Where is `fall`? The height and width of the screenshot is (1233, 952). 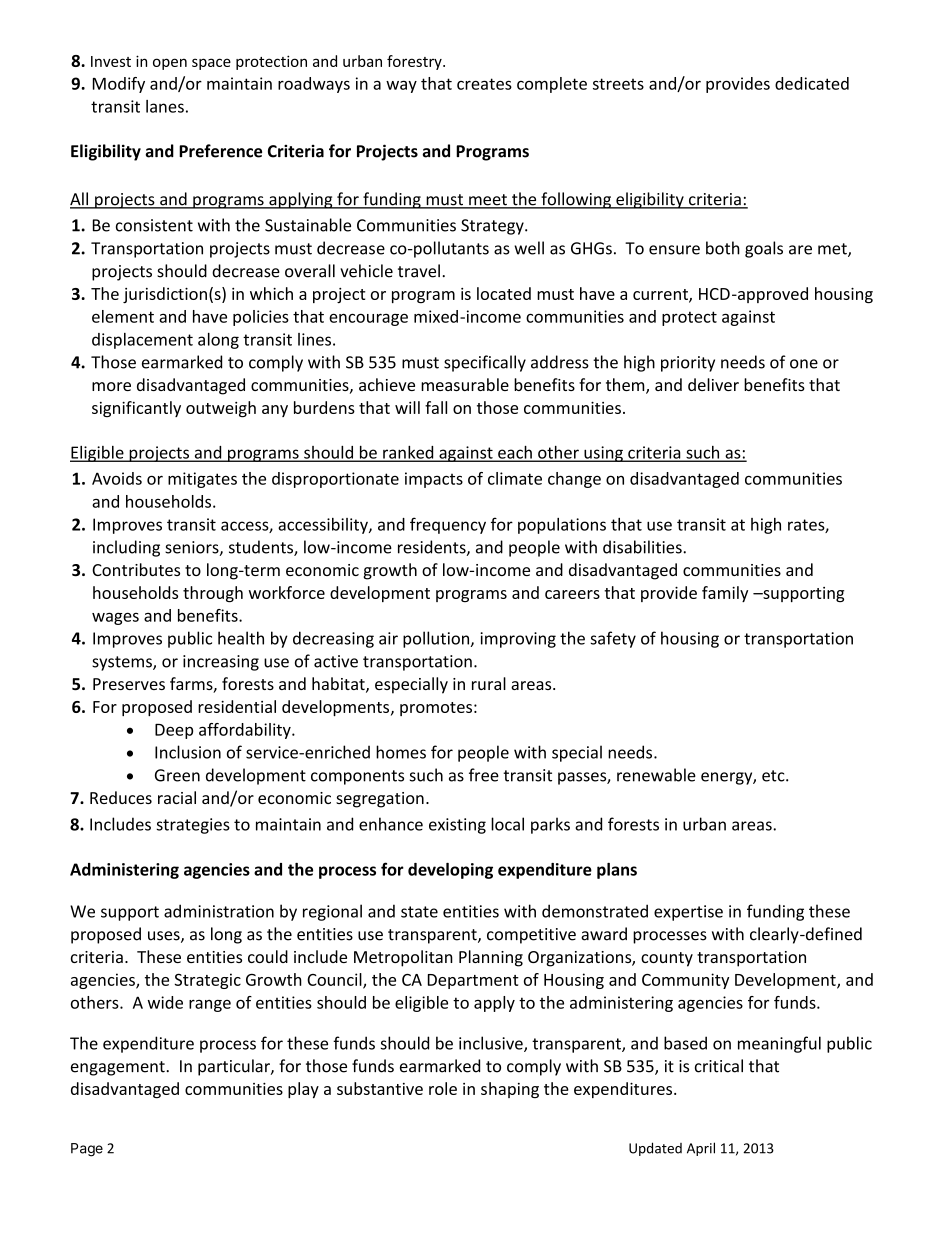 fall is located at coordinates (436, 407).
